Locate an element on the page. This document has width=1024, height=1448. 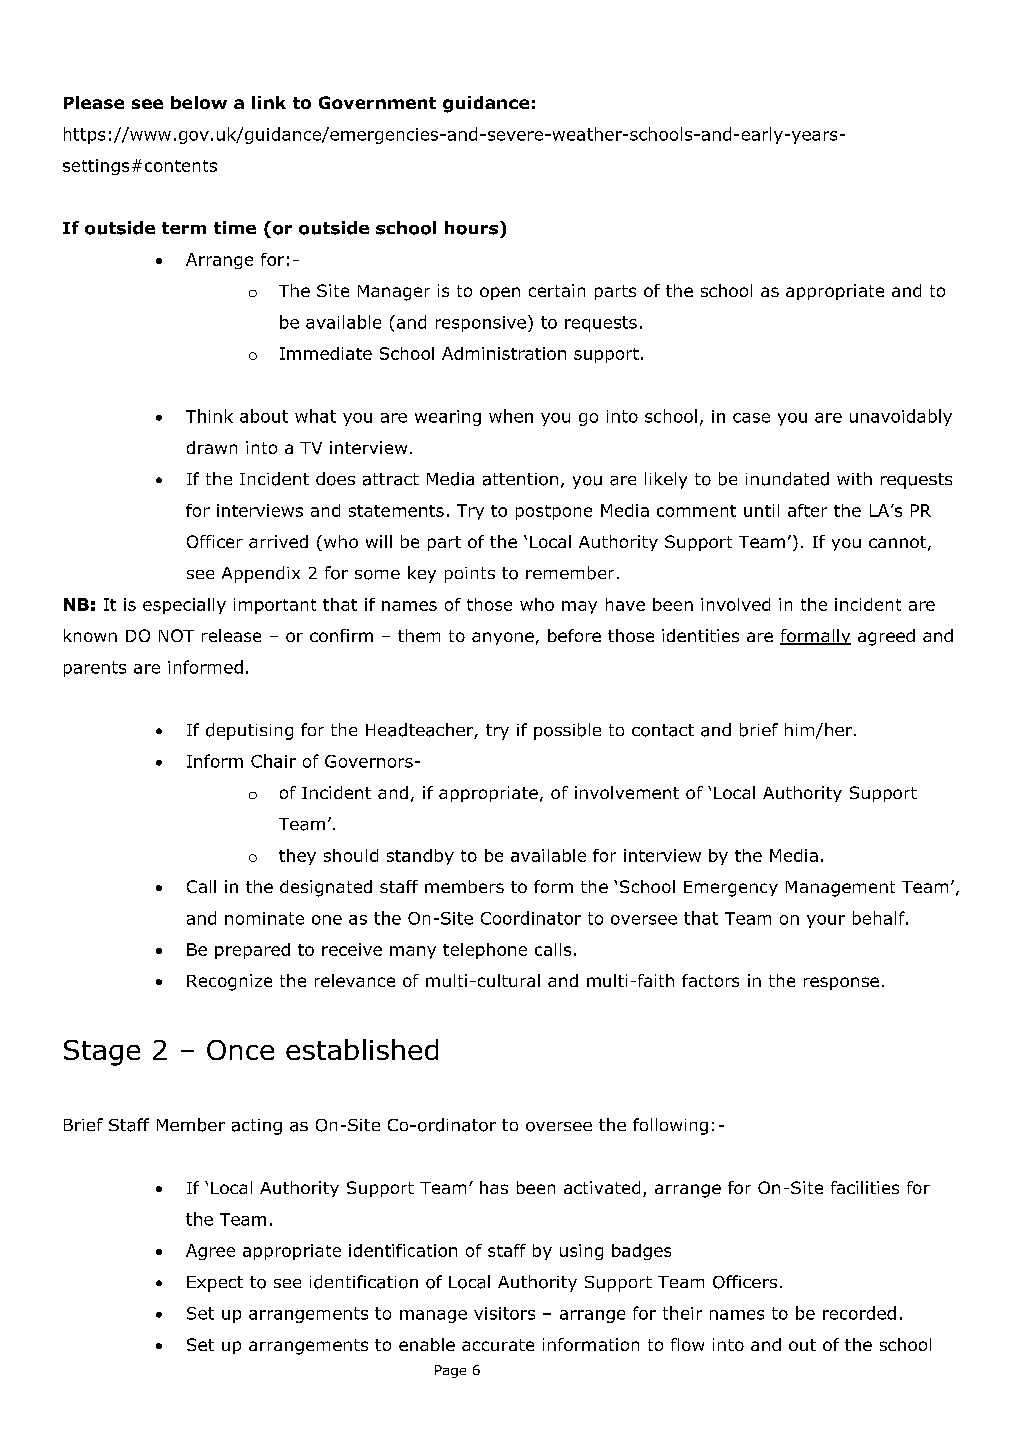
points is located at coordinates (470, 575).
